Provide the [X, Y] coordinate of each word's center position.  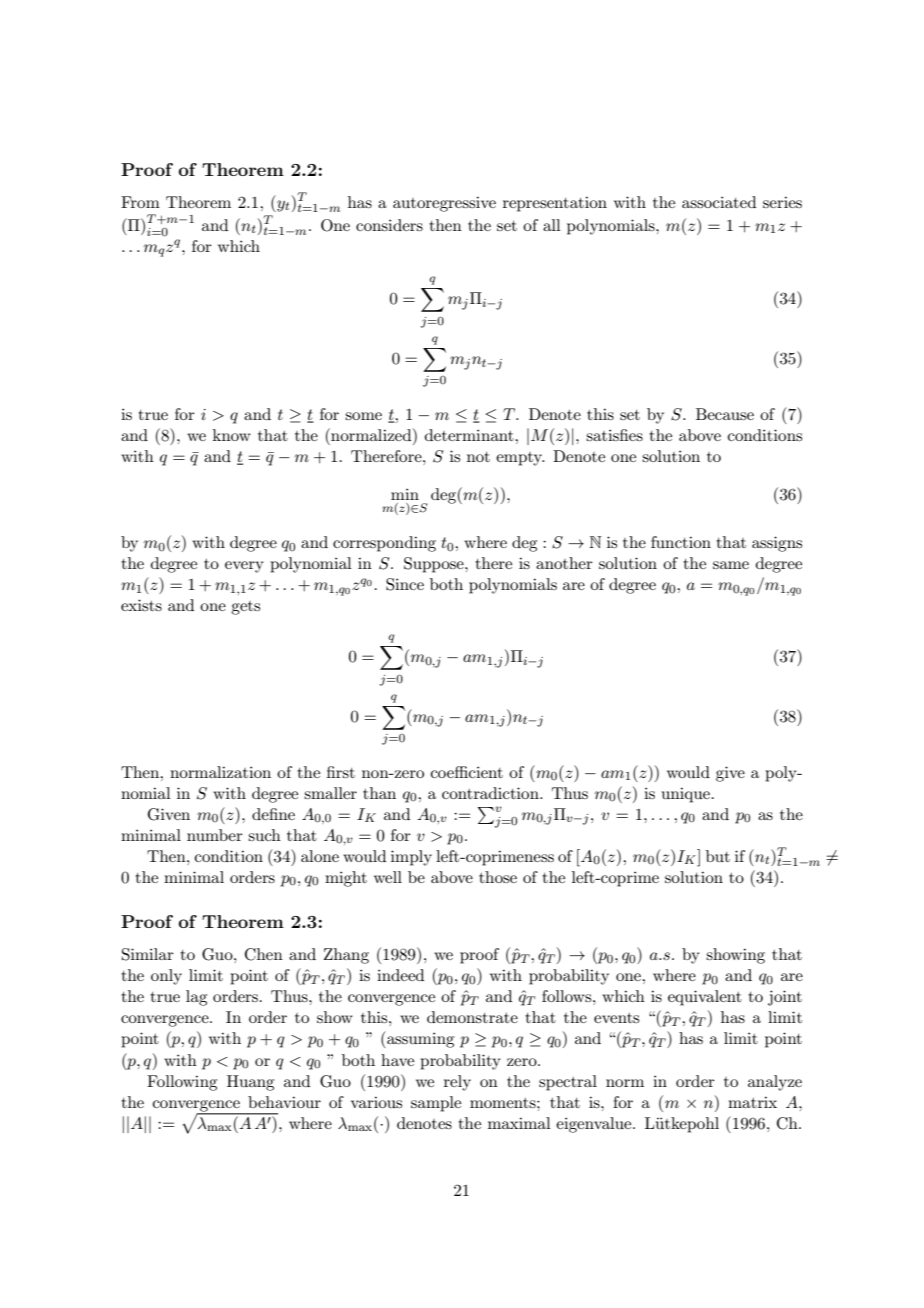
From [140, 202]
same [731, 565]
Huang [250, 1083]
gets [245, 608]
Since [405, 584]
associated [719, 202]
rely [457, 1083]
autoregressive [444, 204]
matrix [752, 1102]
